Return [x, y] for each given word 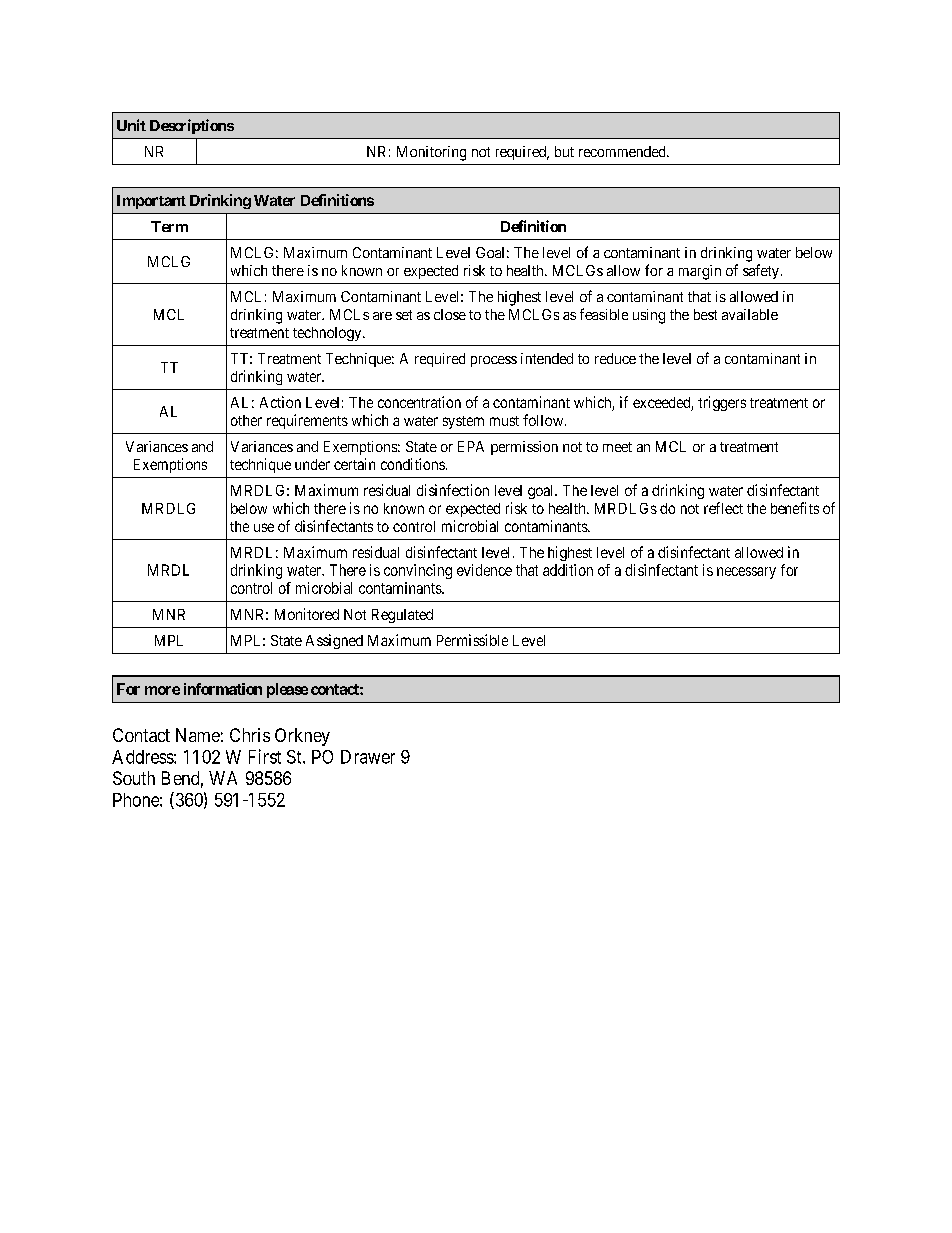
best [705, 314]
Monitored [307, 614]
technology [328, 334]
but [564, 151]
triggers [722, 403]
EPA [471, 446]
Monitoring [431, 153]
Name [198, 735]
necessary [746, 573]
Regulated [402, 616]
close [450, 314]
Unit [131, 125]
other [246, 420]
